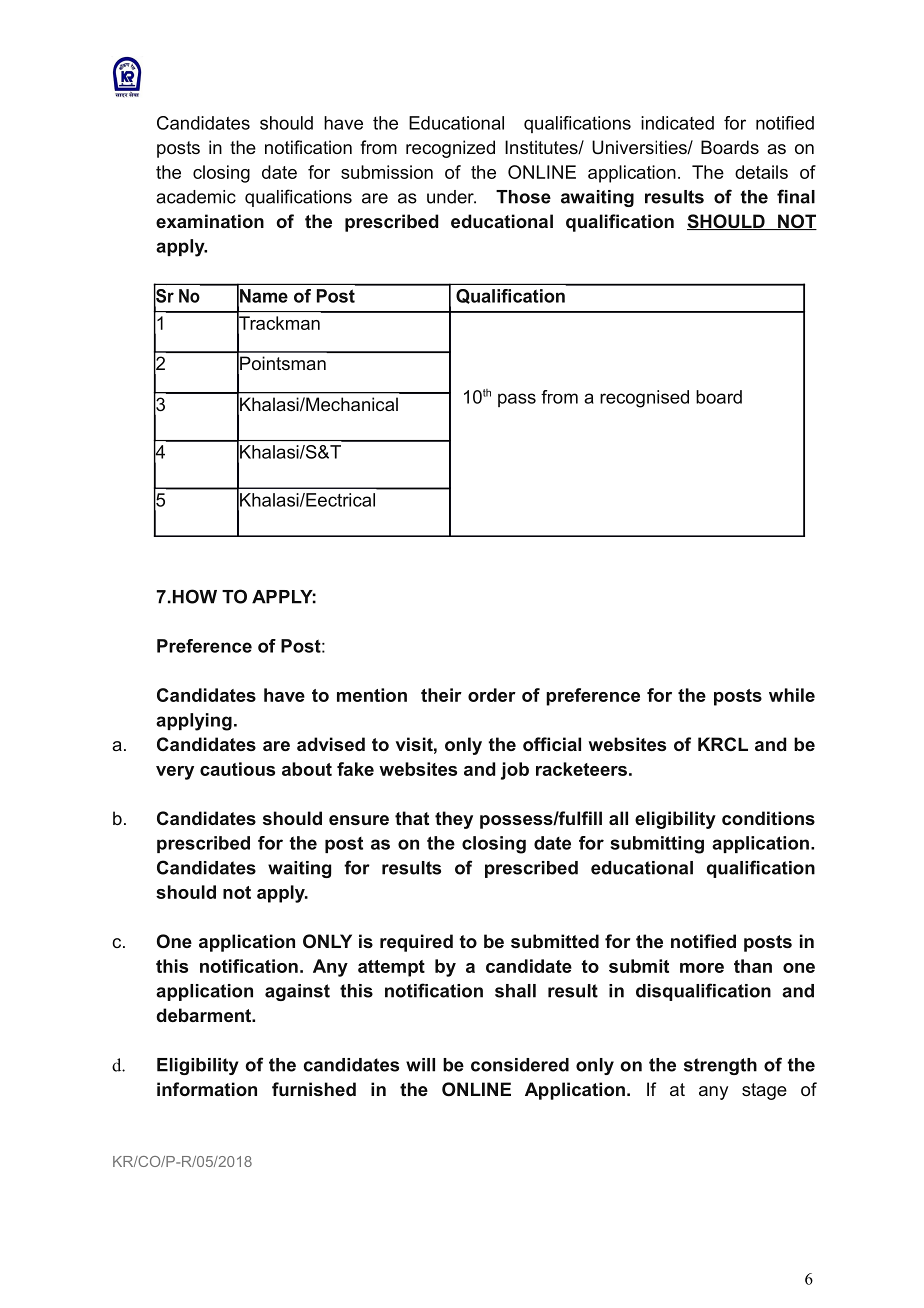 This document has width=924, height=1308. What do you see at coordinates (520, 1065) in the document?
I see `considered` at bounding box center [520, 1065].
